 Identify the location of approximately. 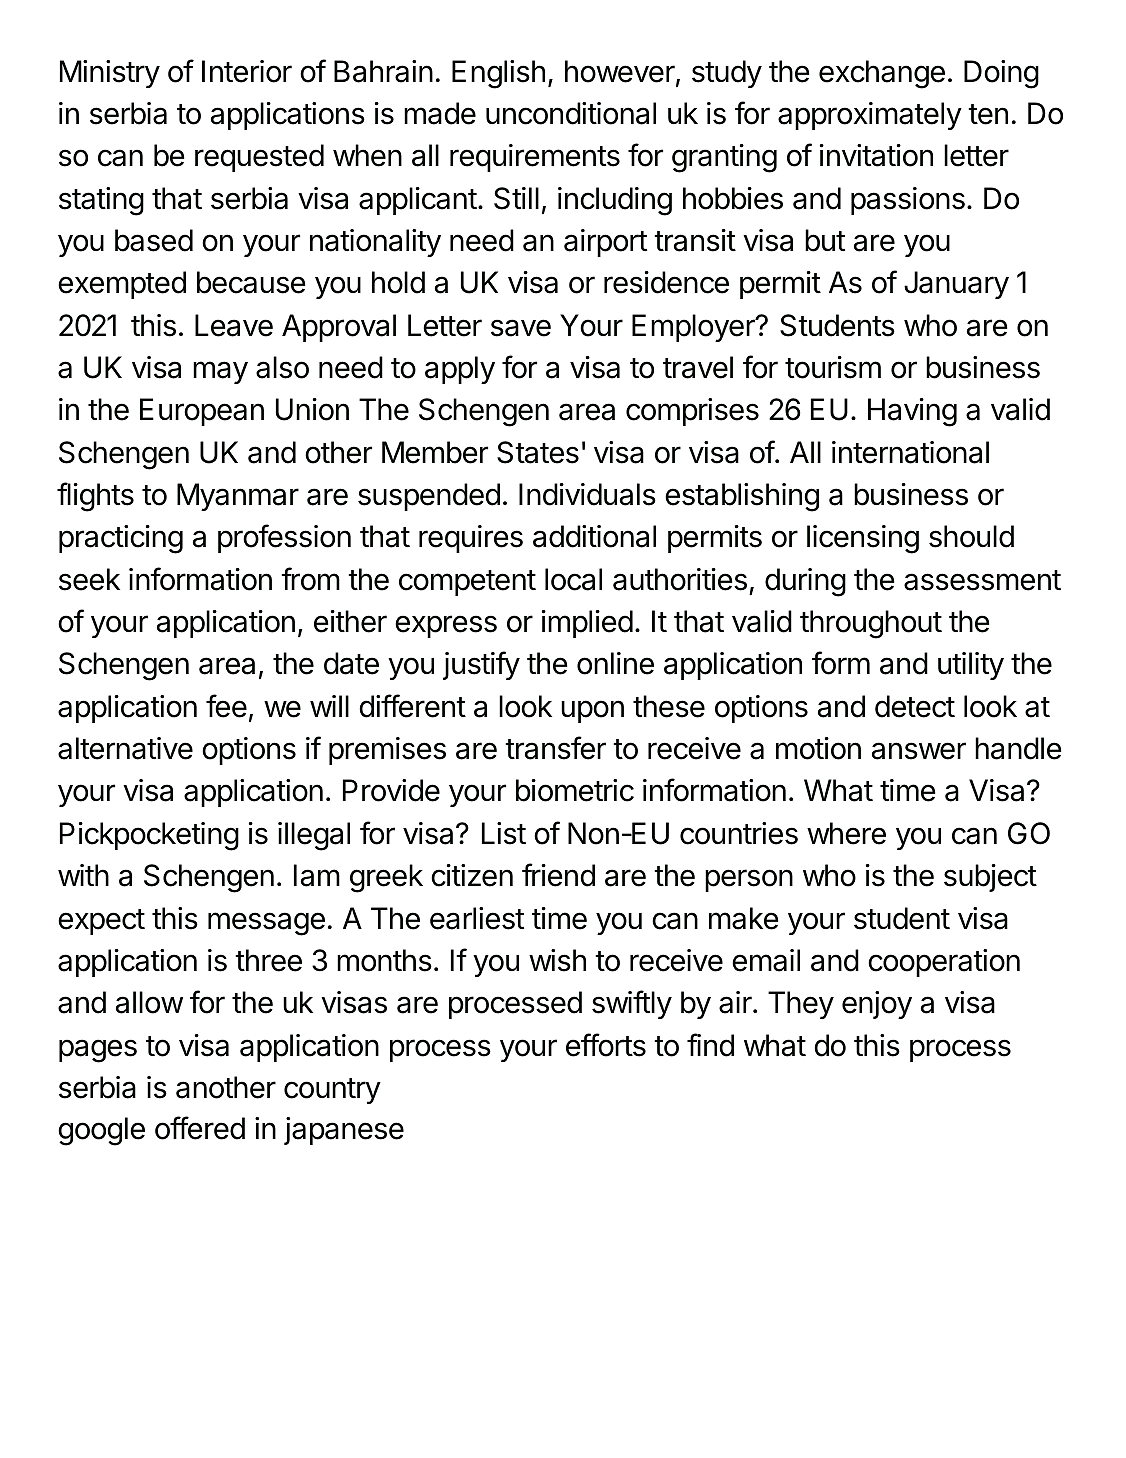
(870, 116).
